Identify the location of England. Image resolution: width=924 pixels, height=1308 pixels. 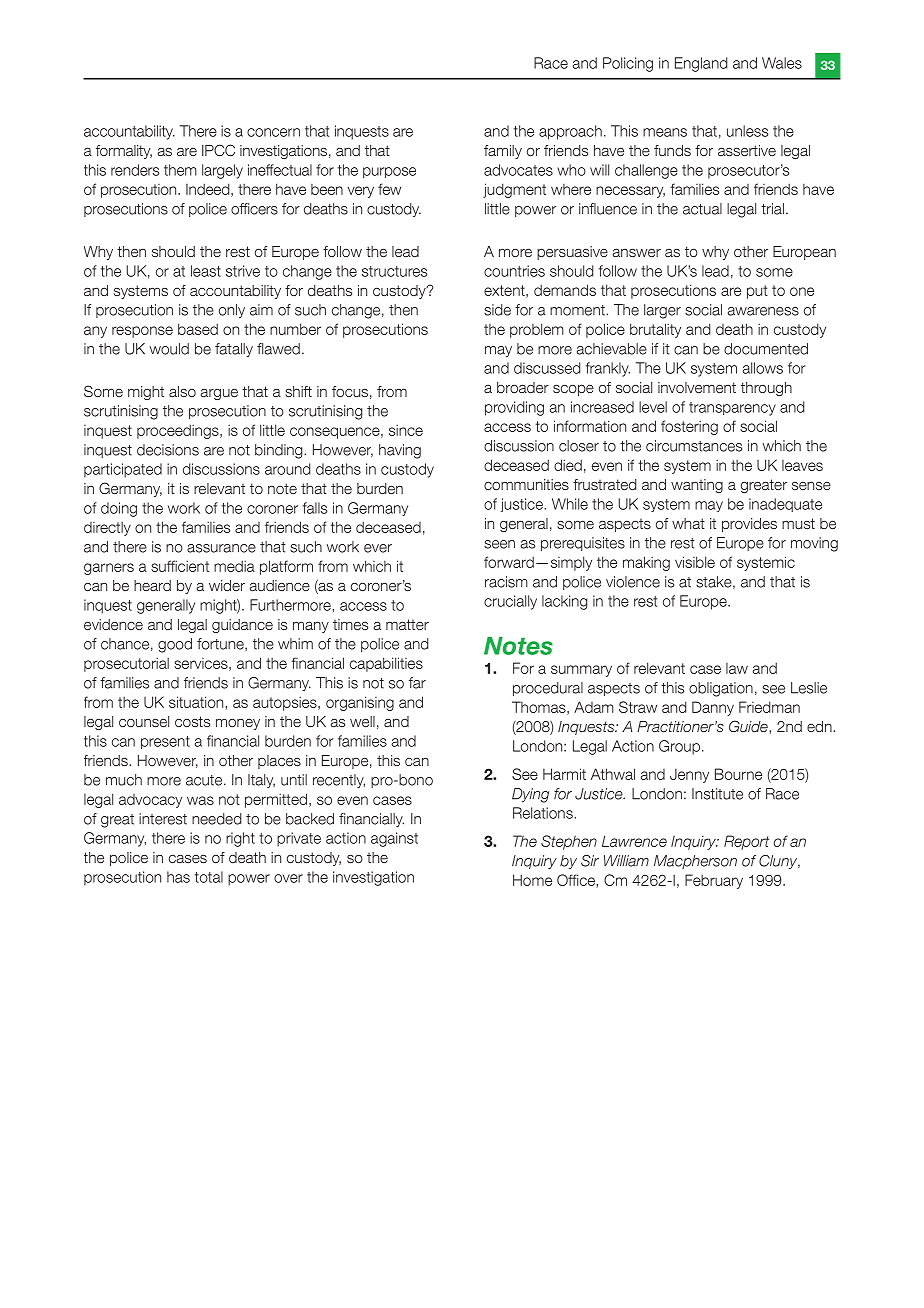
(701, 64).
